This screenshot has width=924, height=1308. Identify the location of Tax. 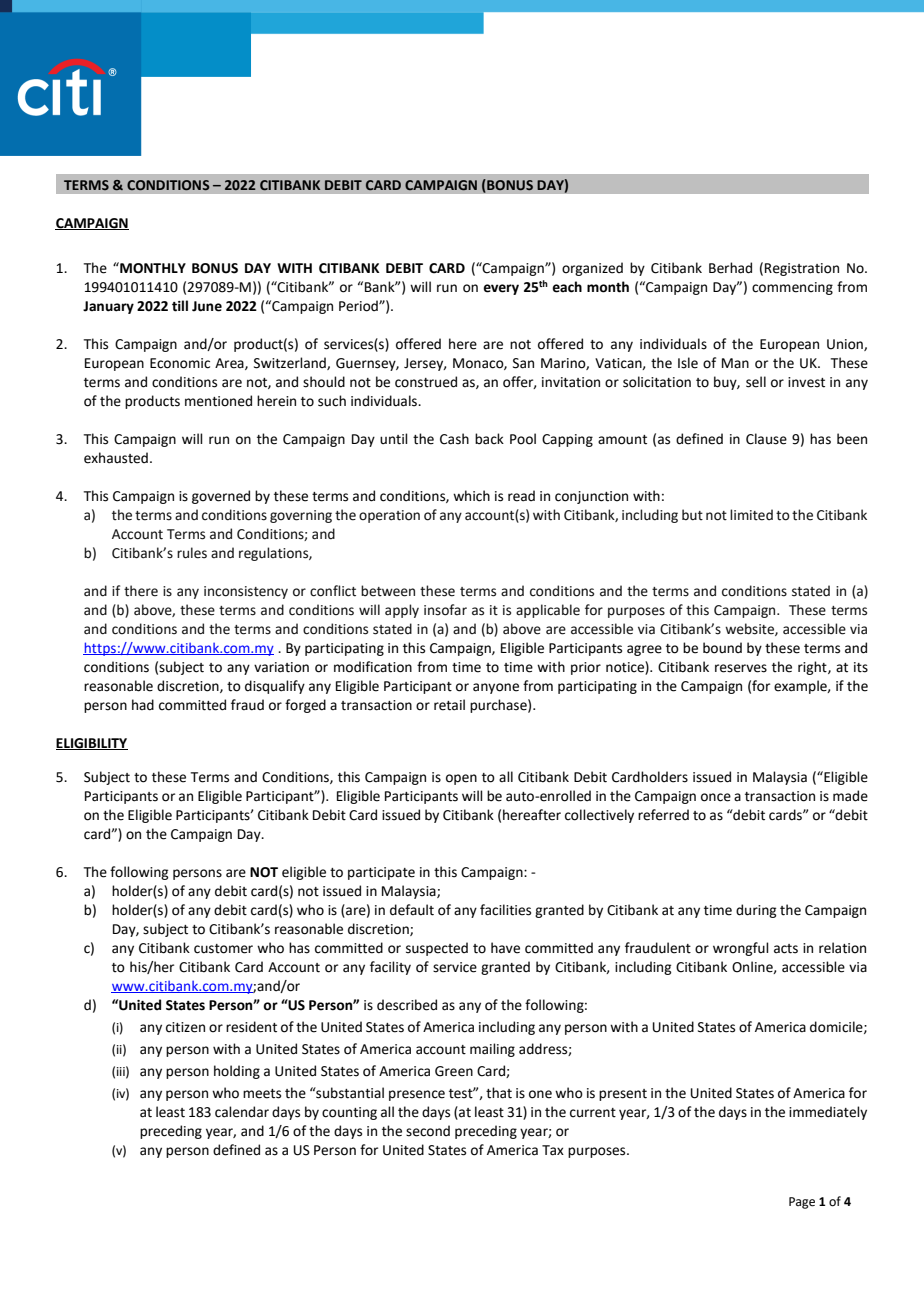
(553, 1150).
